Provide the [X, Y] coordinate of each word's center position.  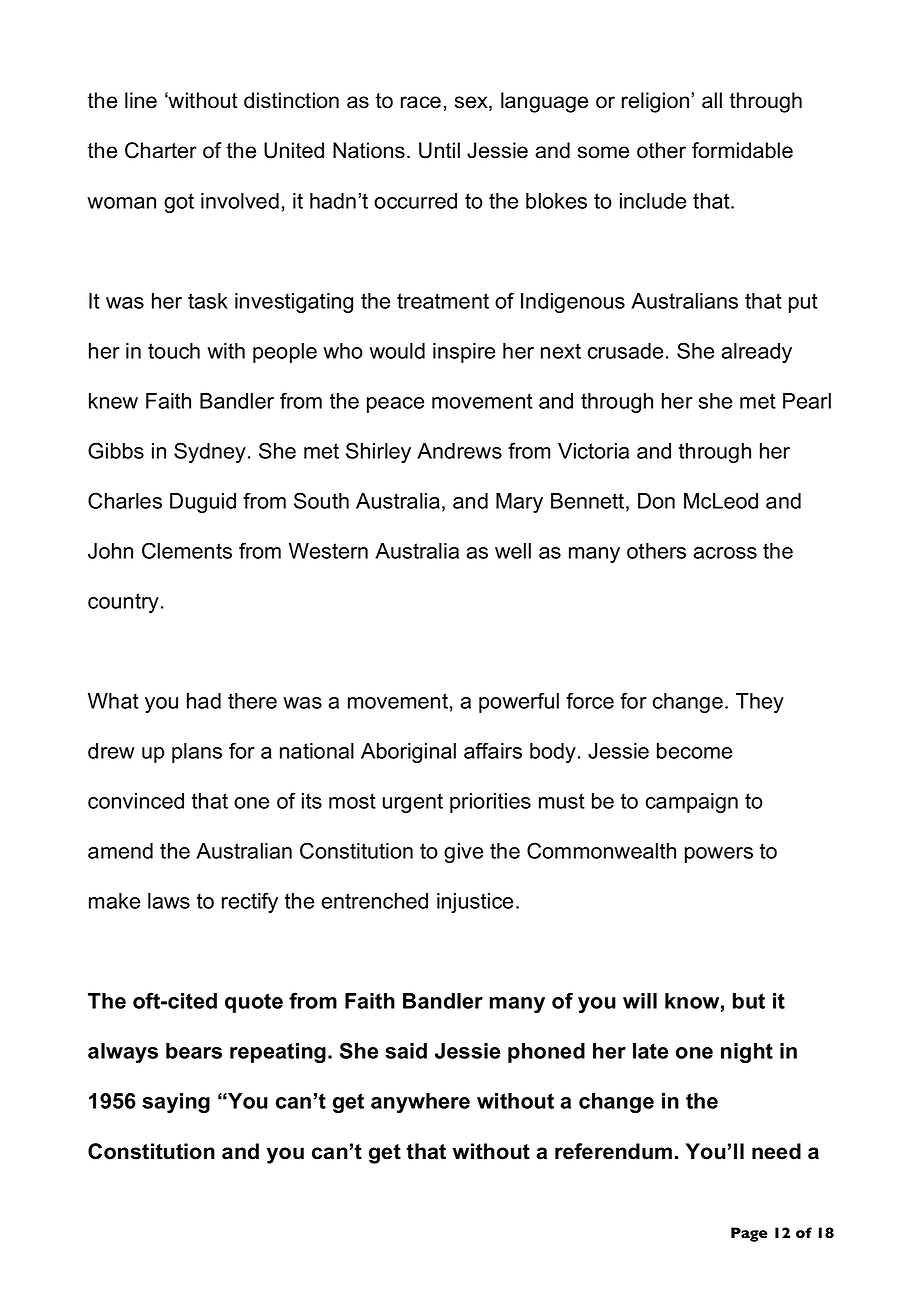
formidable [742, 150]
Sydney [210, 452]
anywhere [420, 1103]
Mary [519, 503]
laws [169, 901]
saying [176, 1103]
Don [656, 501]
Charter [161, 150]
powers [719, 855]
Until [439, 150]
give [463, 853]
